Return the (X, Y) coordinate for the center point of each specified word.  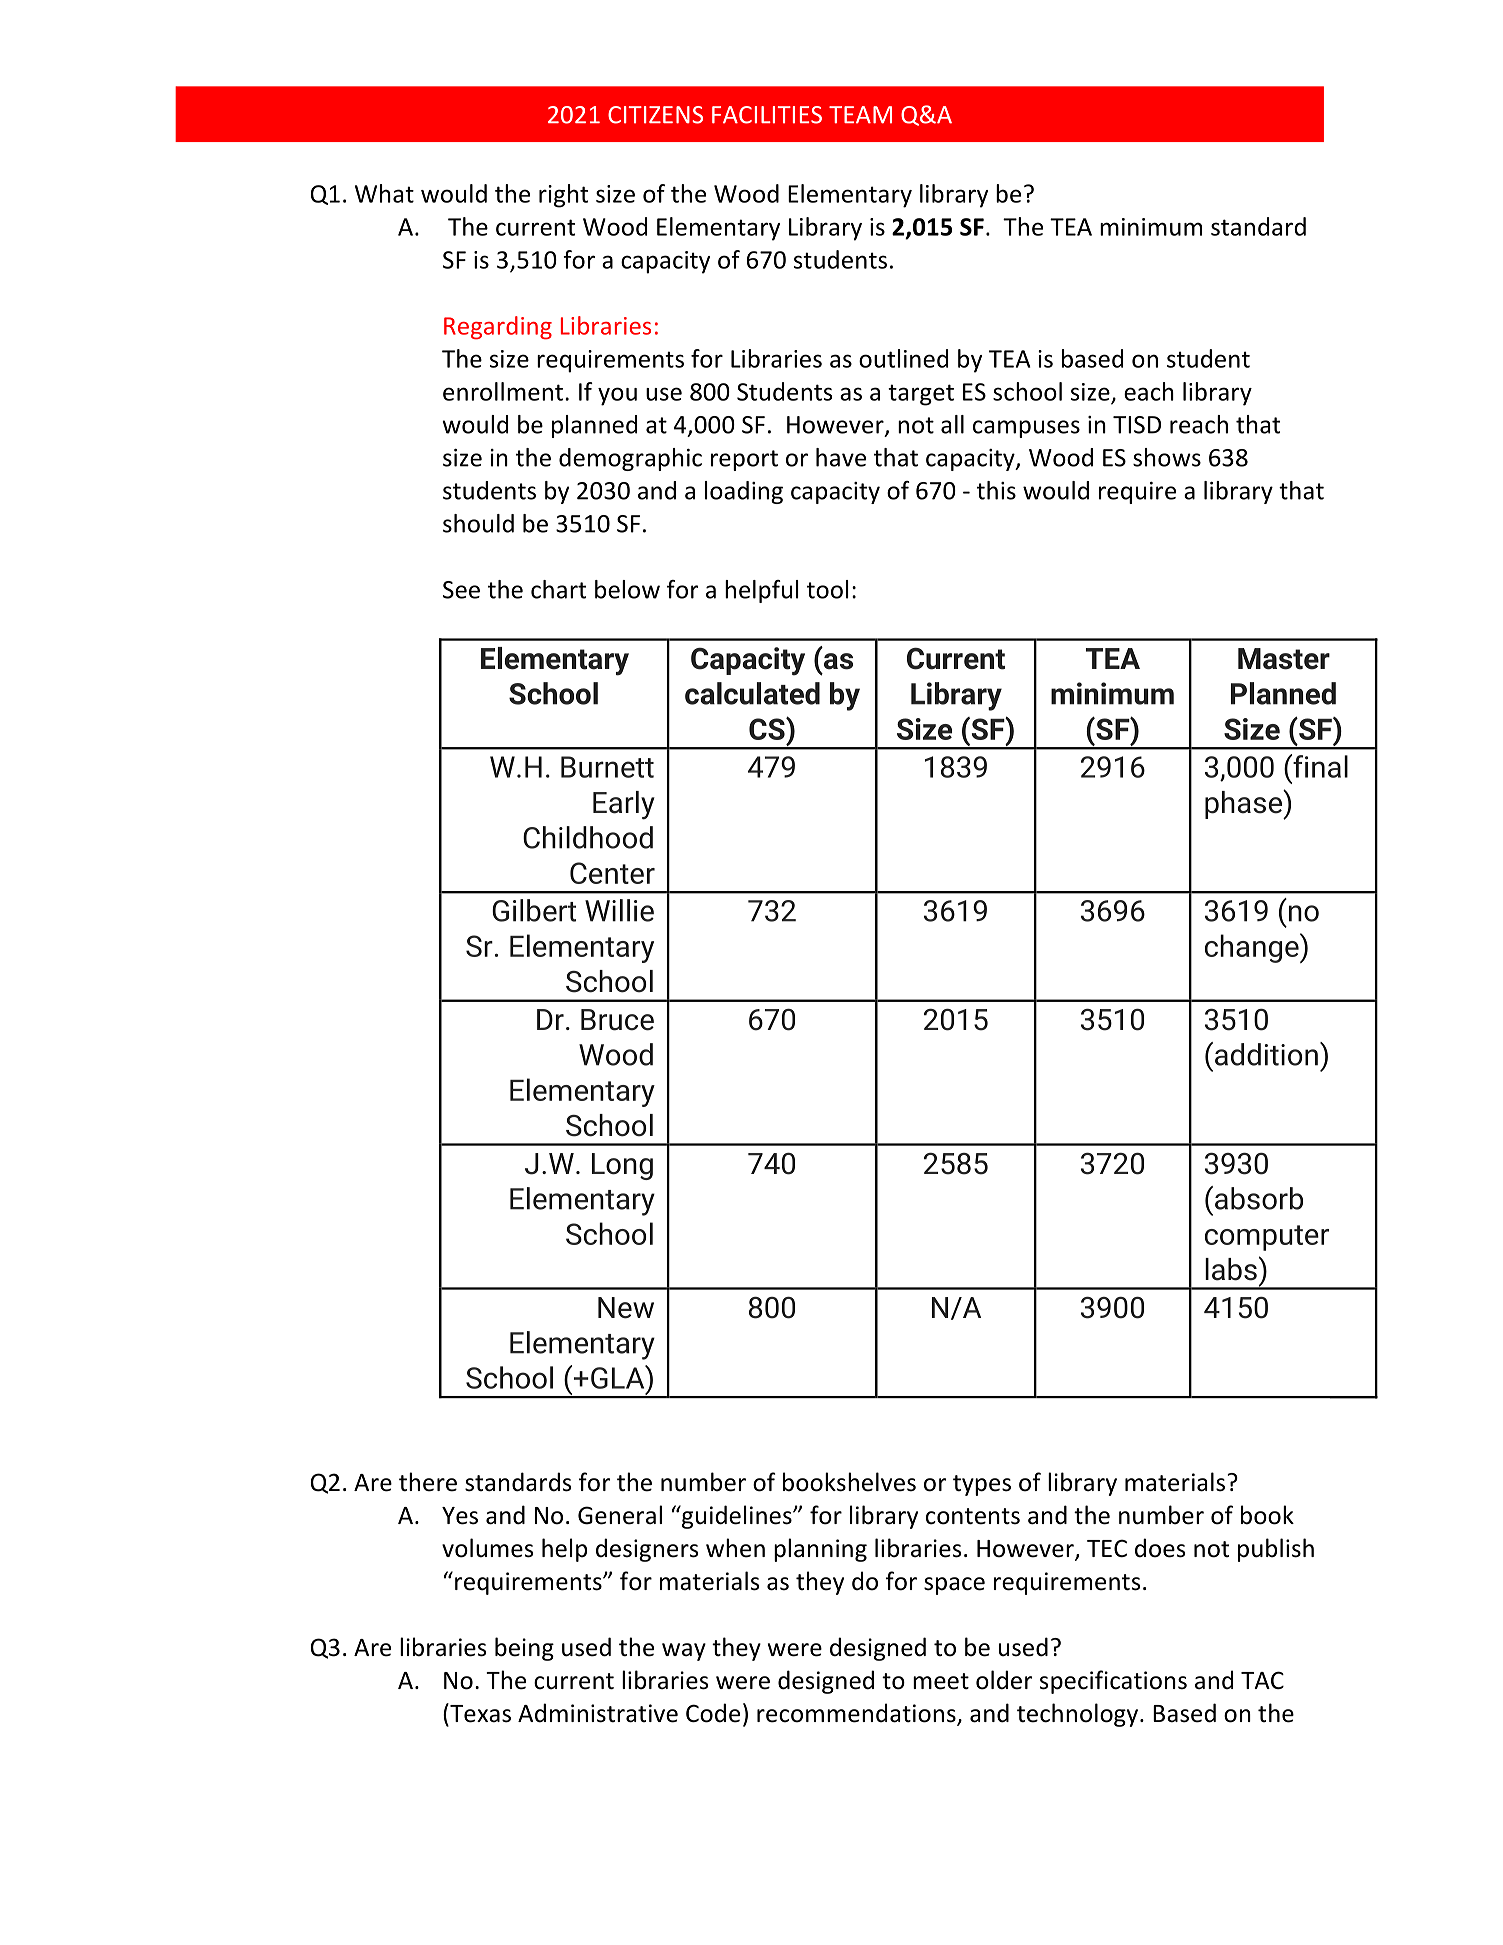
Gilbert (534, 910)
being (524, 1649)
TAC (1262, 1680)
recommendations (857, 1714)
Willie (619, 910)
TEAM (860, 115)
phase (1244, 804)
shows (1167, 457)
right (563, 196)
